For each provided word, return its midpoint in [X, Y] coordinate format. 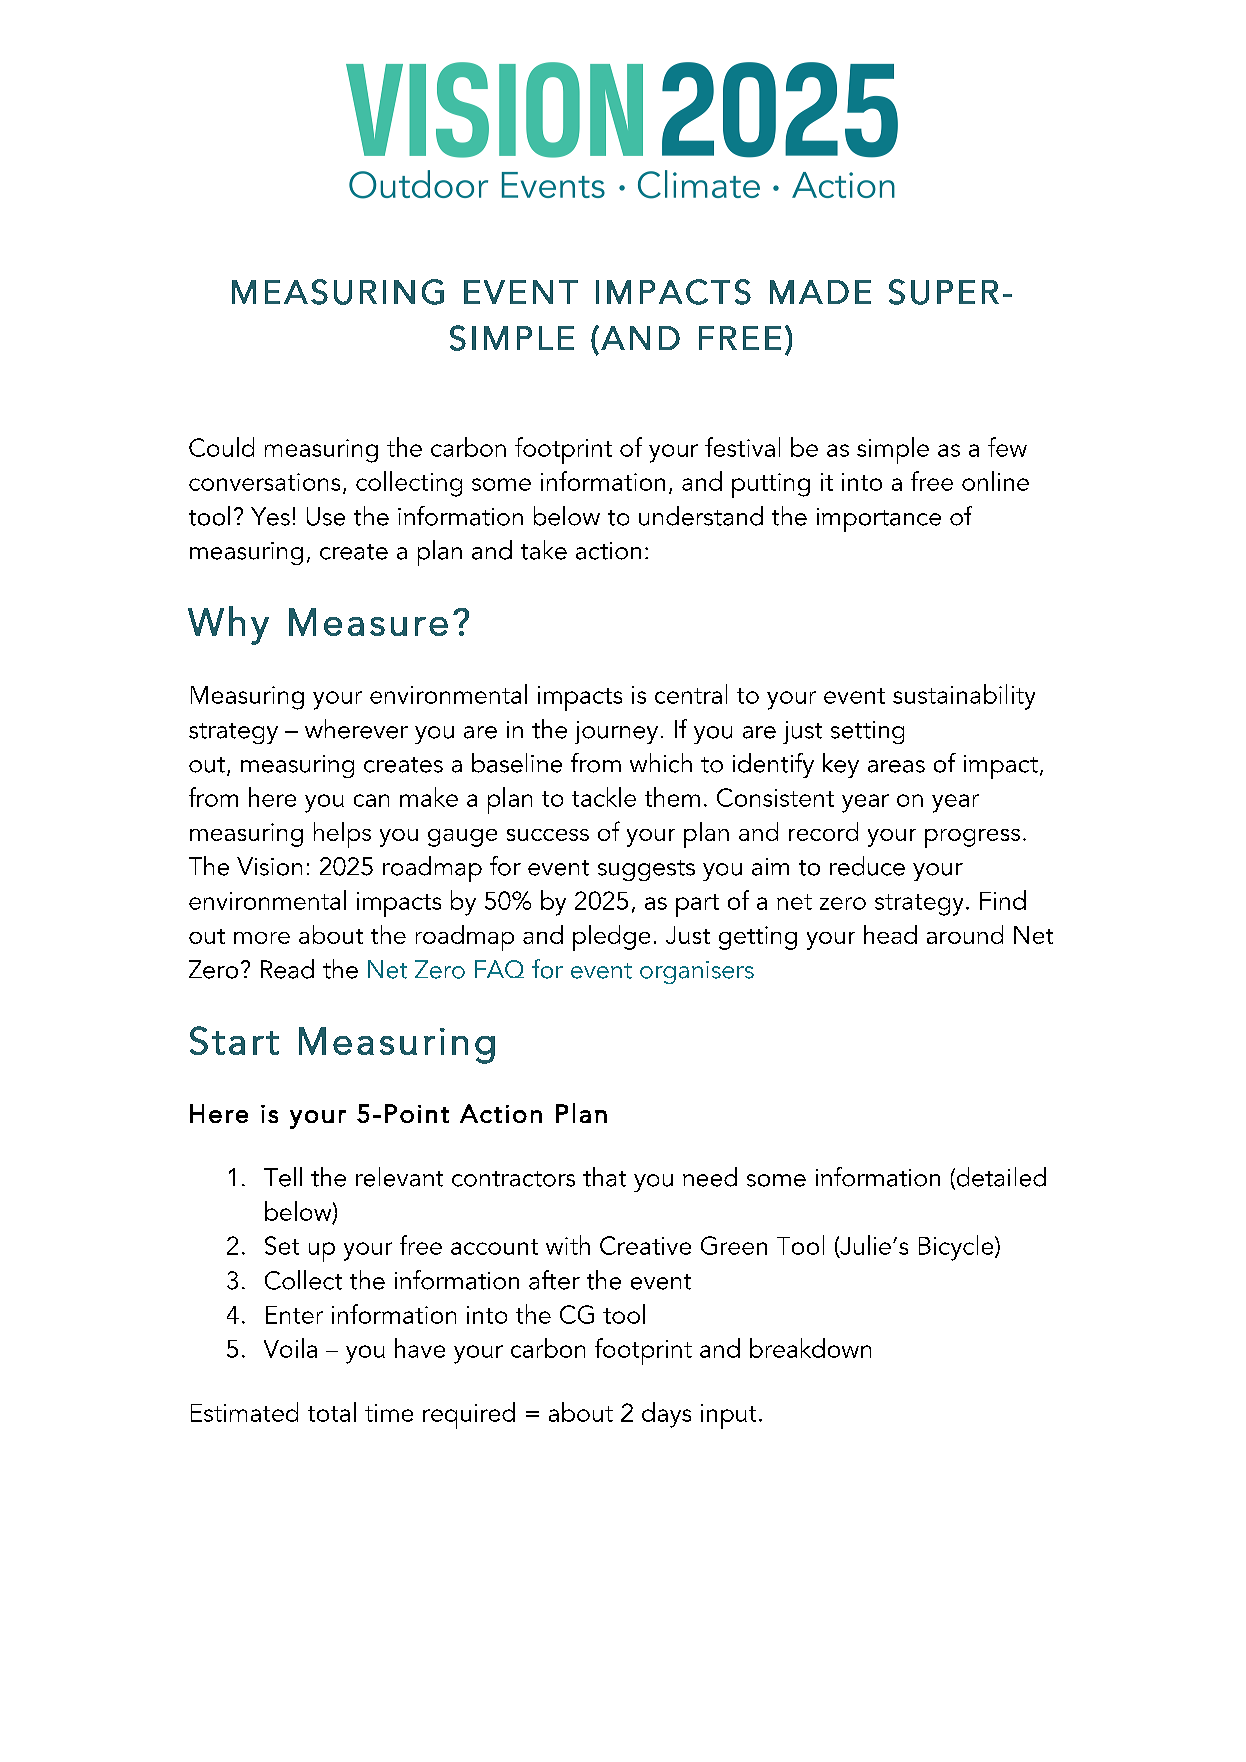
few [1007, 447]
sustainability [964, 697]
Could [221, 447]
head [890, 934]
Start [234, 1040]
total [332, 1412]
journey [616, 732]
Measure [368, 622]
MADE [820, 292]
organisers [697, 972]
